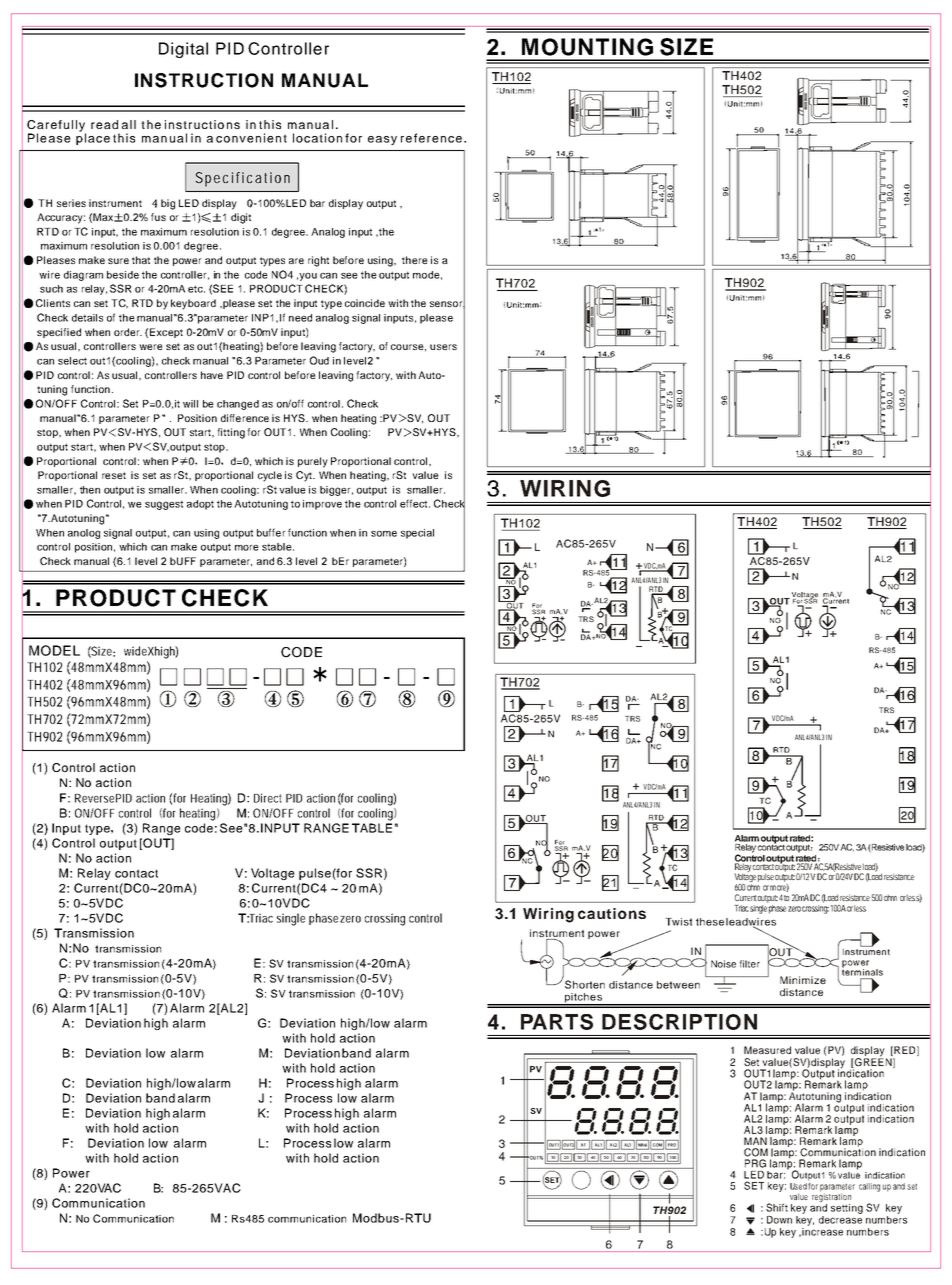  What do you see at coordinates (587, 47) in the screenshot?
I see `MOUNTING` at bounding box center [587, 47].
